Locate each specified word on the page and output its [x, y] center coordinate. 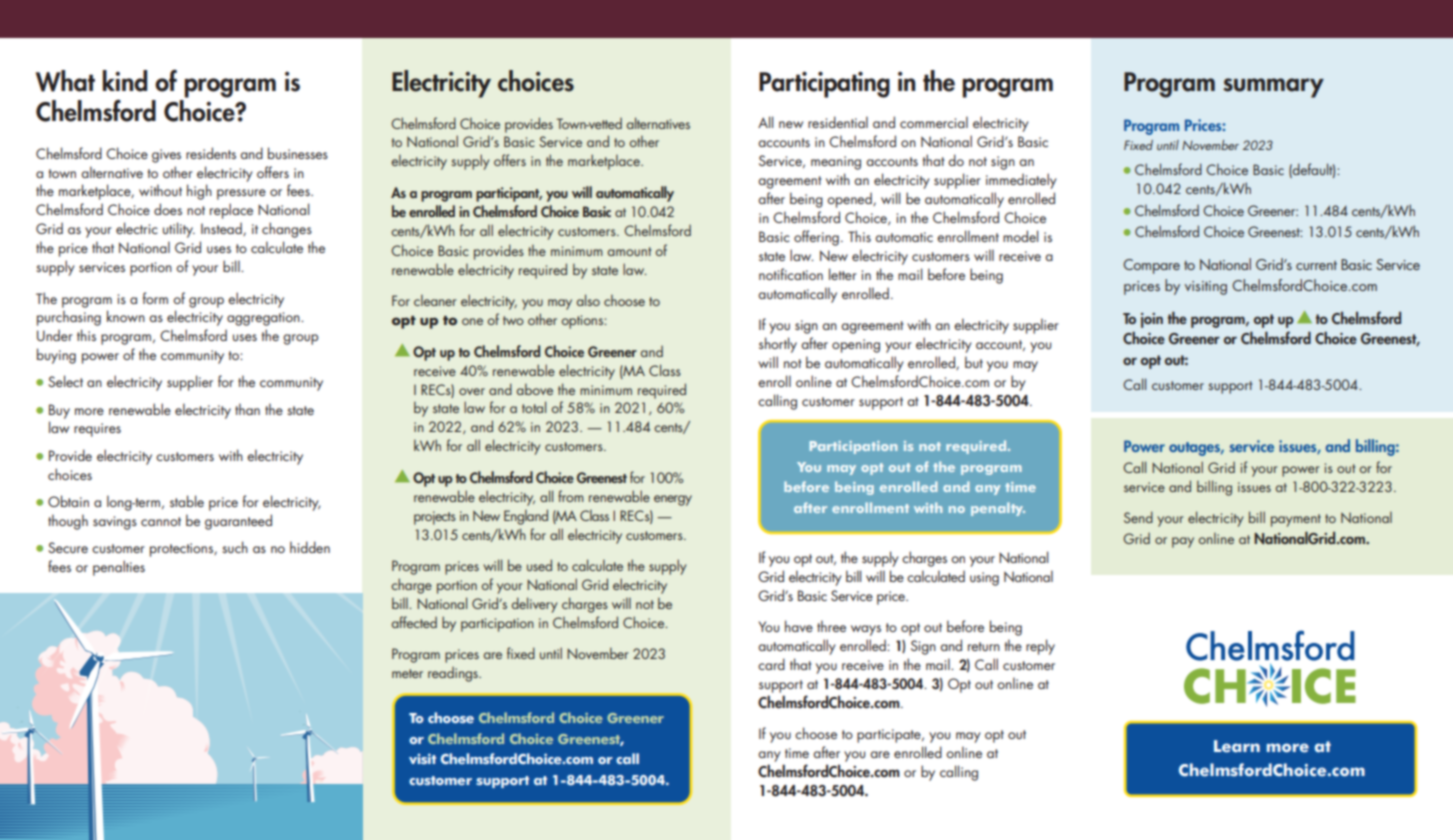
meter [407, 673]
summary [1273, 88]
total [534, 407]
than [247, 409]
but [974, 362]
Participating [824, 84]
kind [125, 81]
